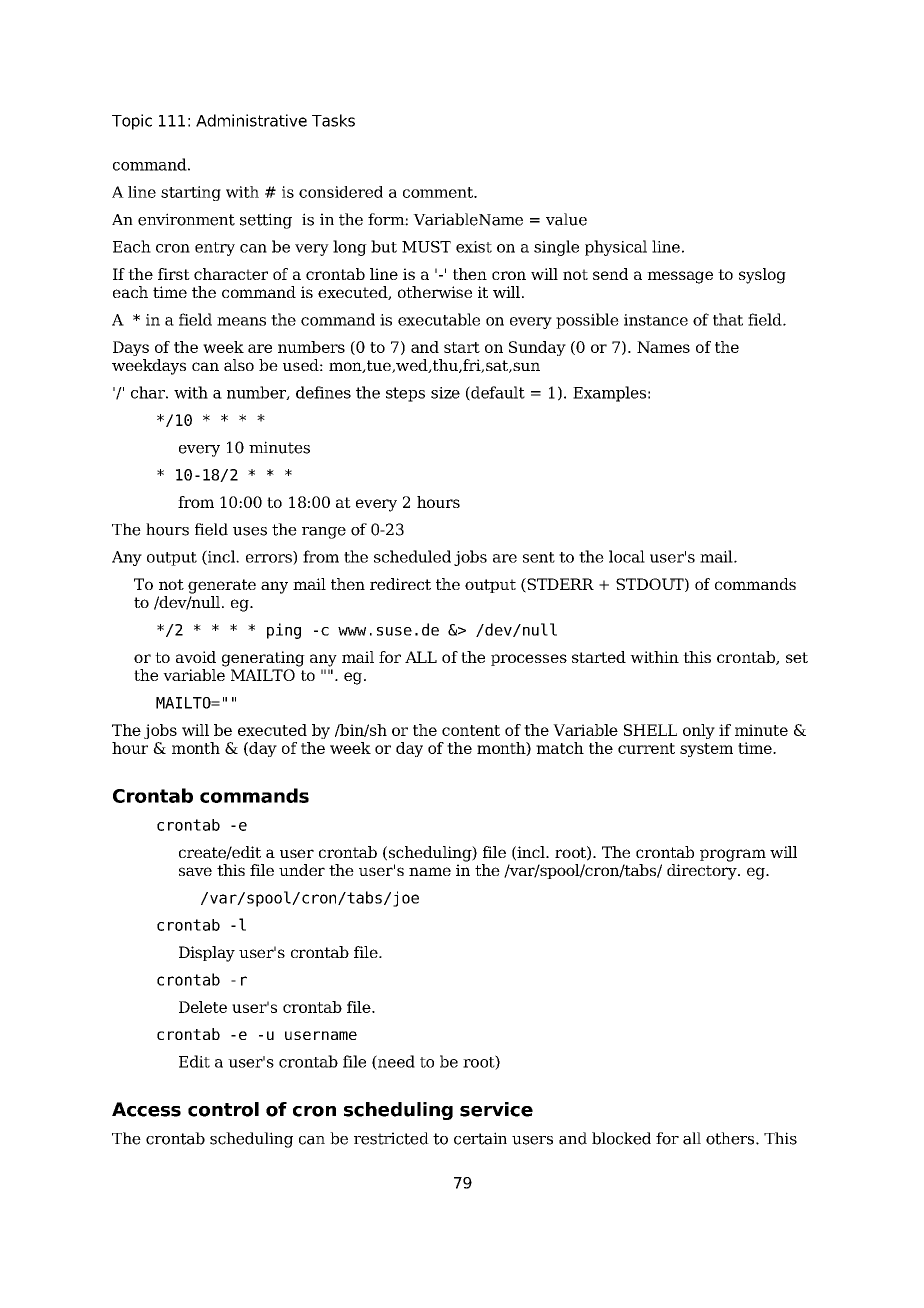 This screenshot has width=924, height=1308. What do you see at coordinates (251, 120) in the screenshot?
I see `Administrative` at bounding box center [251, 120].
